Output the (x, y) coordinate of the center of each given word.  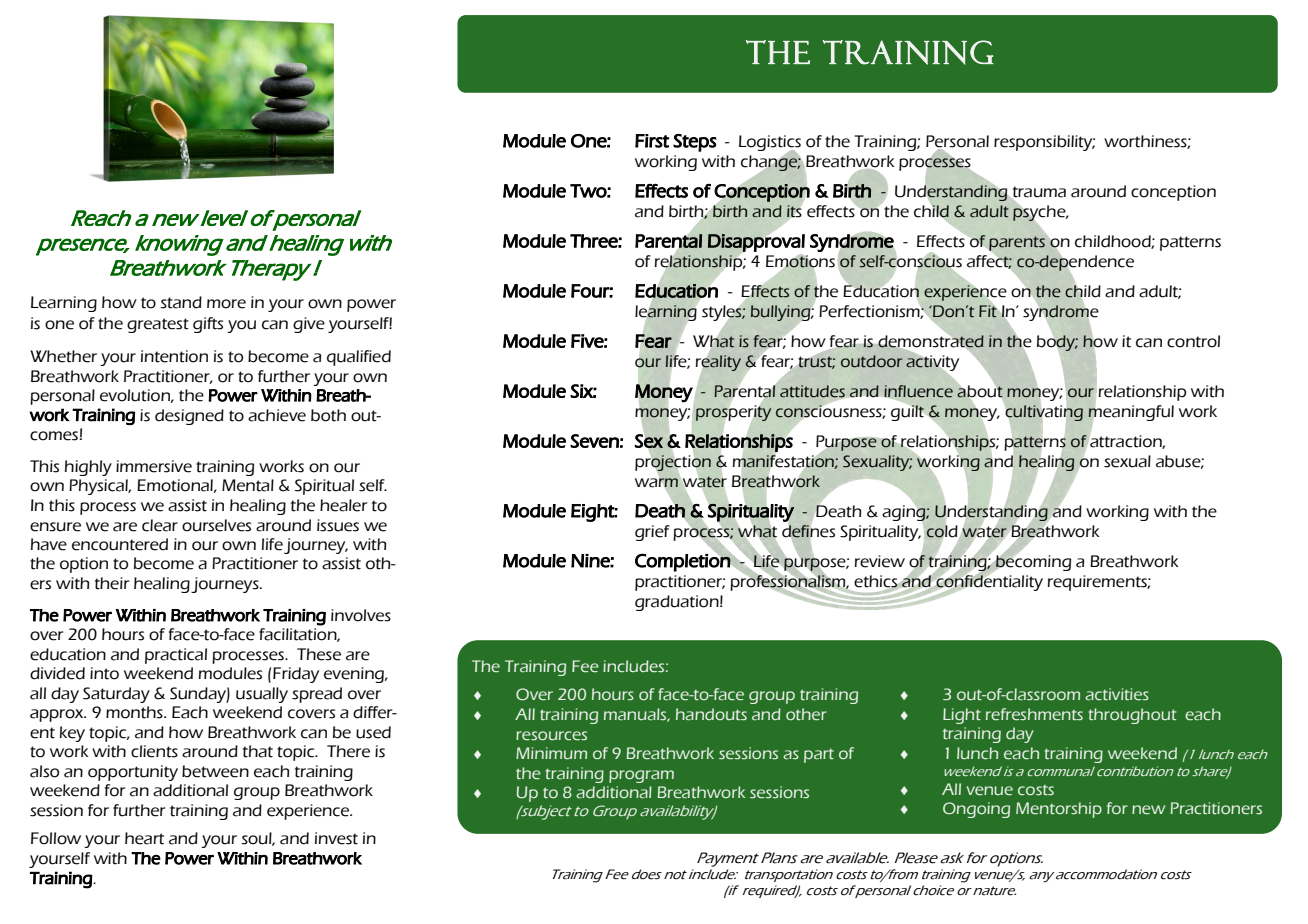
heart (144, 838)
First (652, 141)
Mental (248, 485)
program (641, 776)
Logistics (770, 144)
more (226, 304)
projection (673, 463)
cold (942, 531)
